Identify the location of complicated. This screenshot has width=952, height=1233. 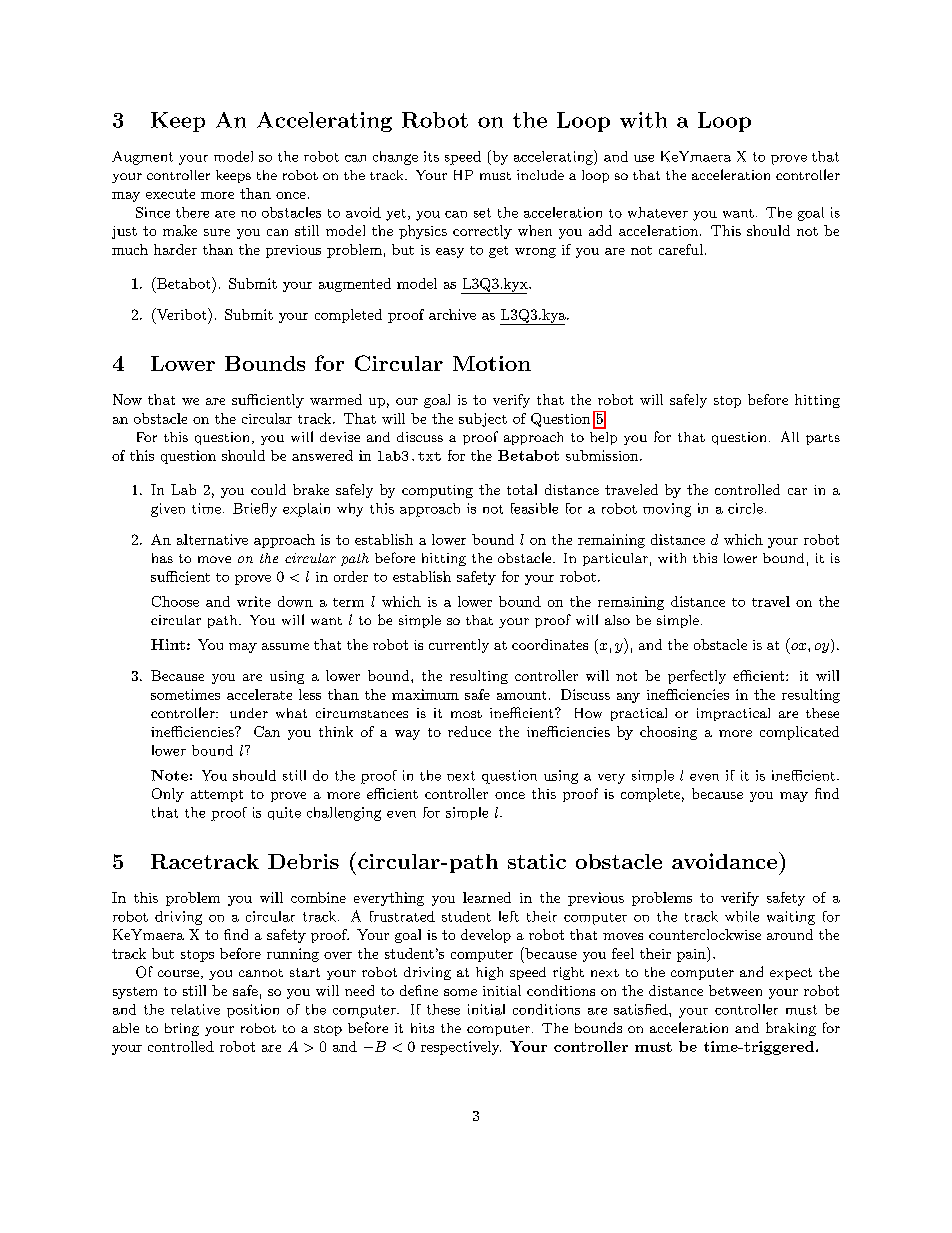
(799, 733).
